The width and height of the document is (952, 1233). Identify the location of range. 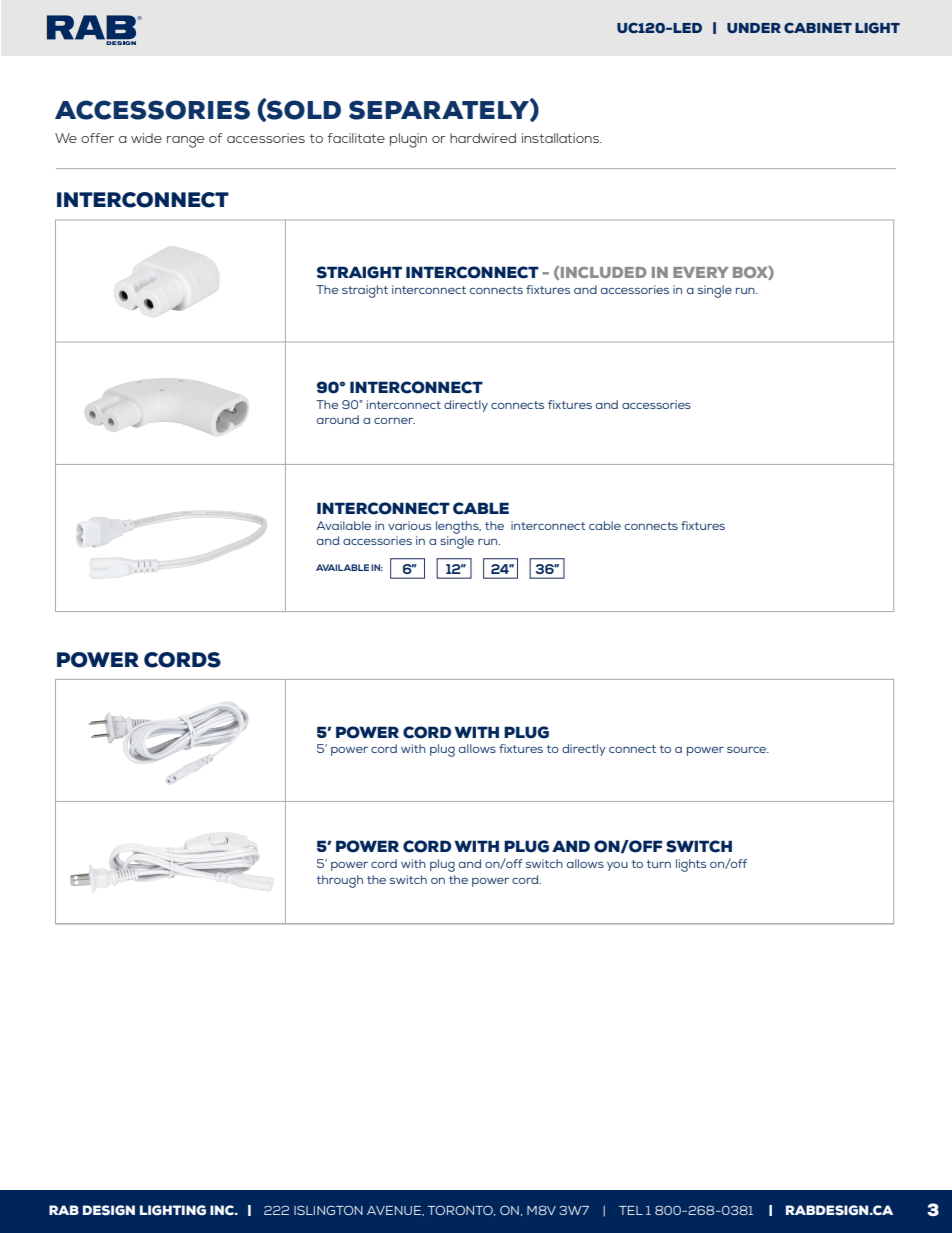
(185, 142).
